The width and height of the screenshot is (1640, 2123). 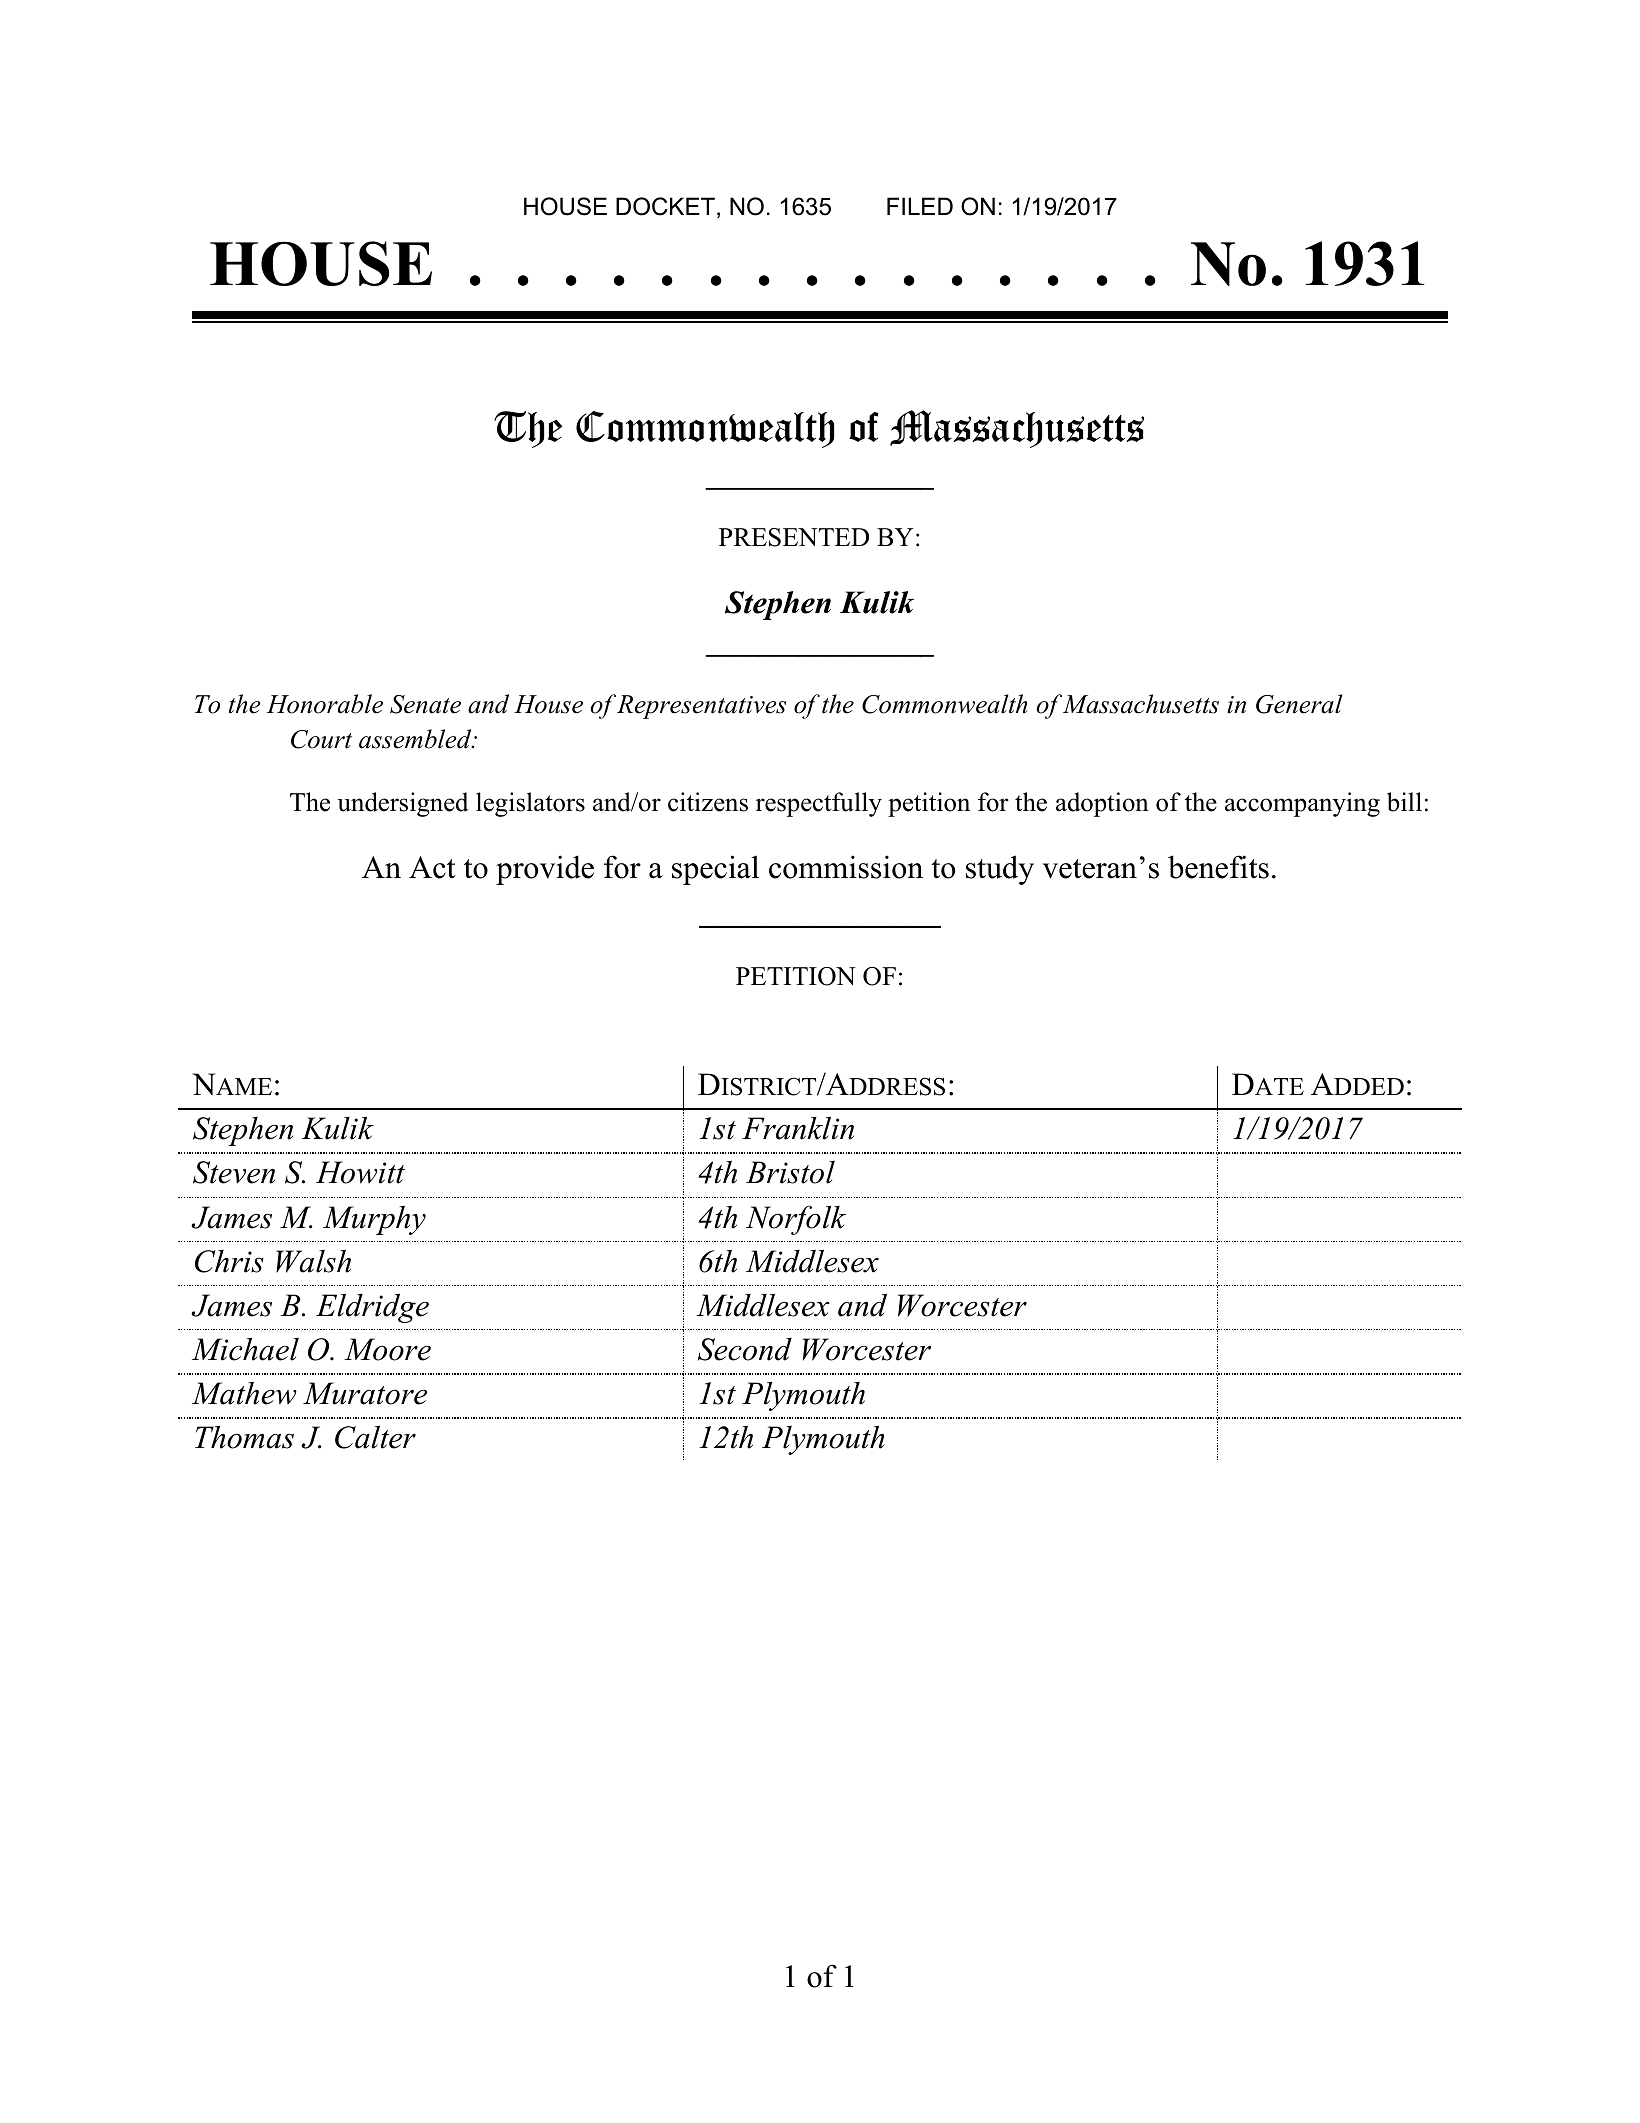 I want to click on undersigned, so click(x=403, y=804).
